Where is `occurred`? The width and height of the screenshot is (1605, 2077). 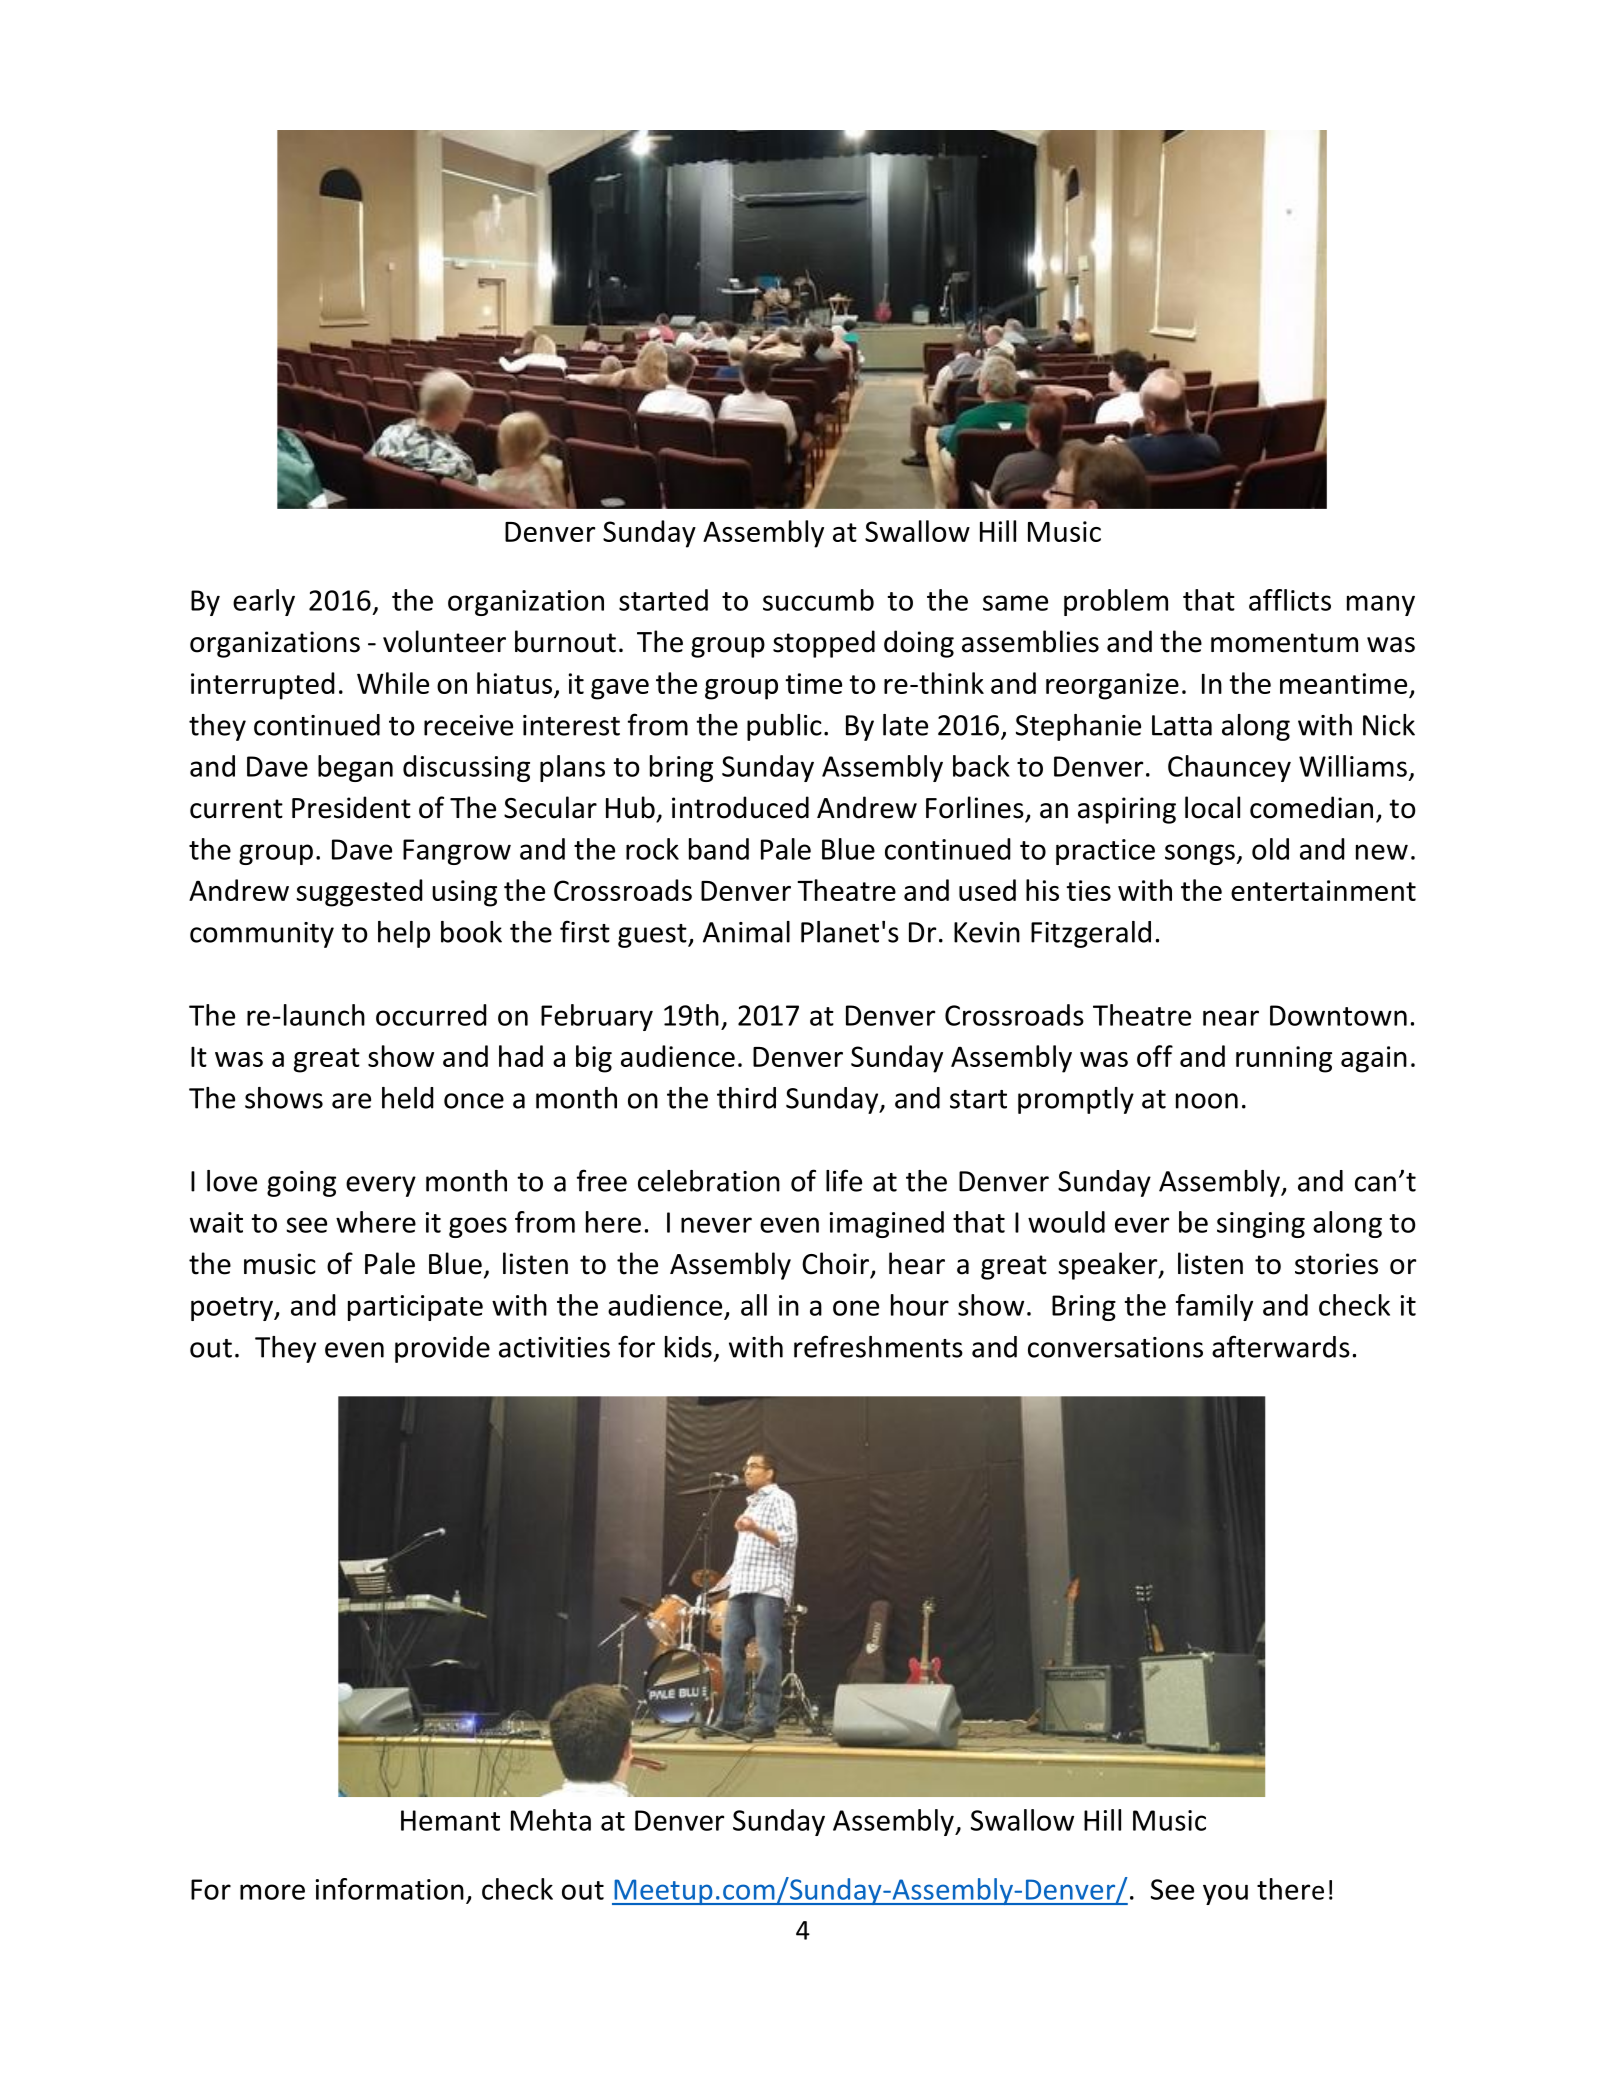
occurred is located at coordinates (431, 1015).
